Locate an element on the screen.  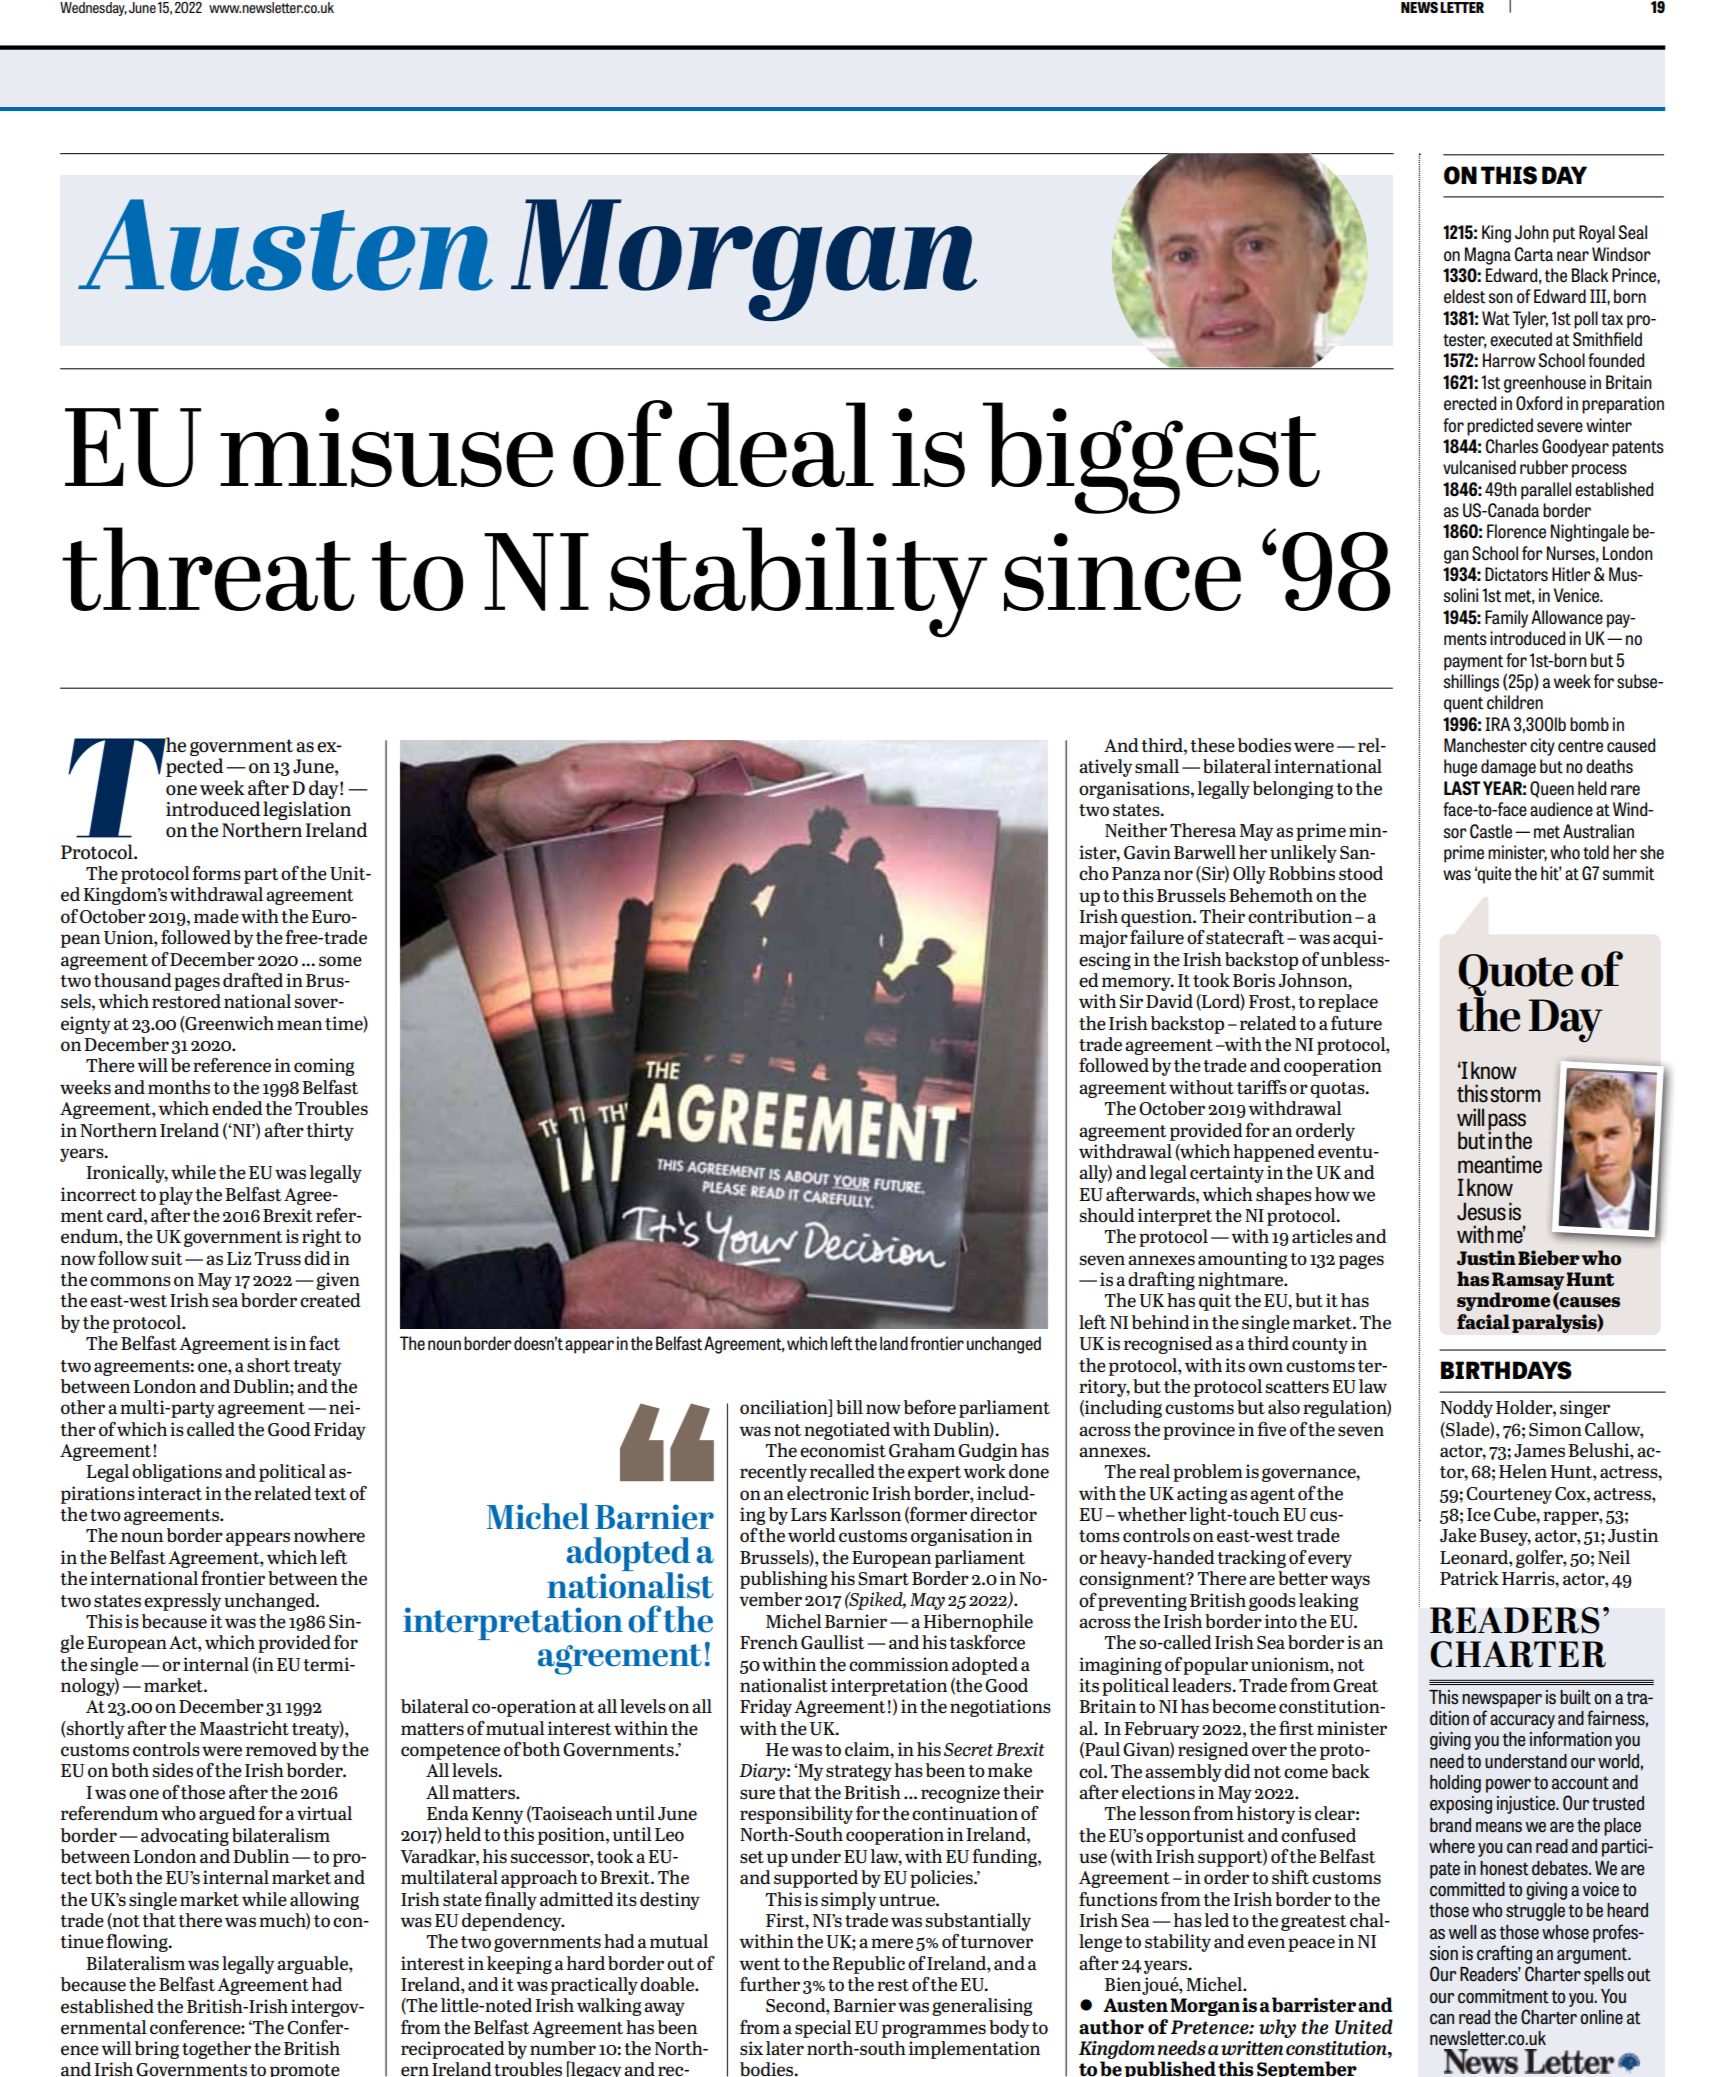
special is located at coordinates (823, 2029).
